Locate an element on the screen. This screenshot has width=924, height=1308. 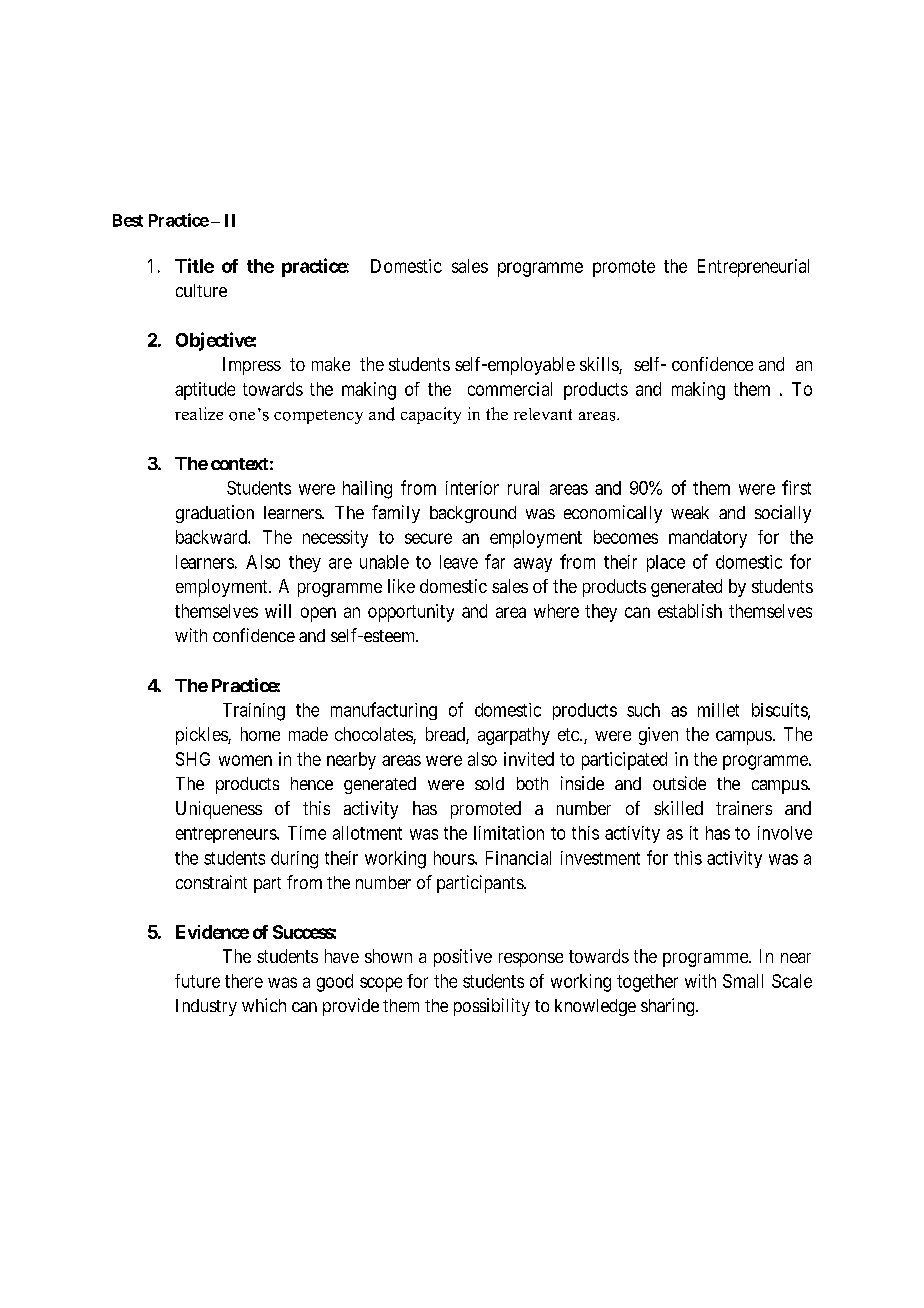
Entrepreneurial is located at coordinates (753, 268).
